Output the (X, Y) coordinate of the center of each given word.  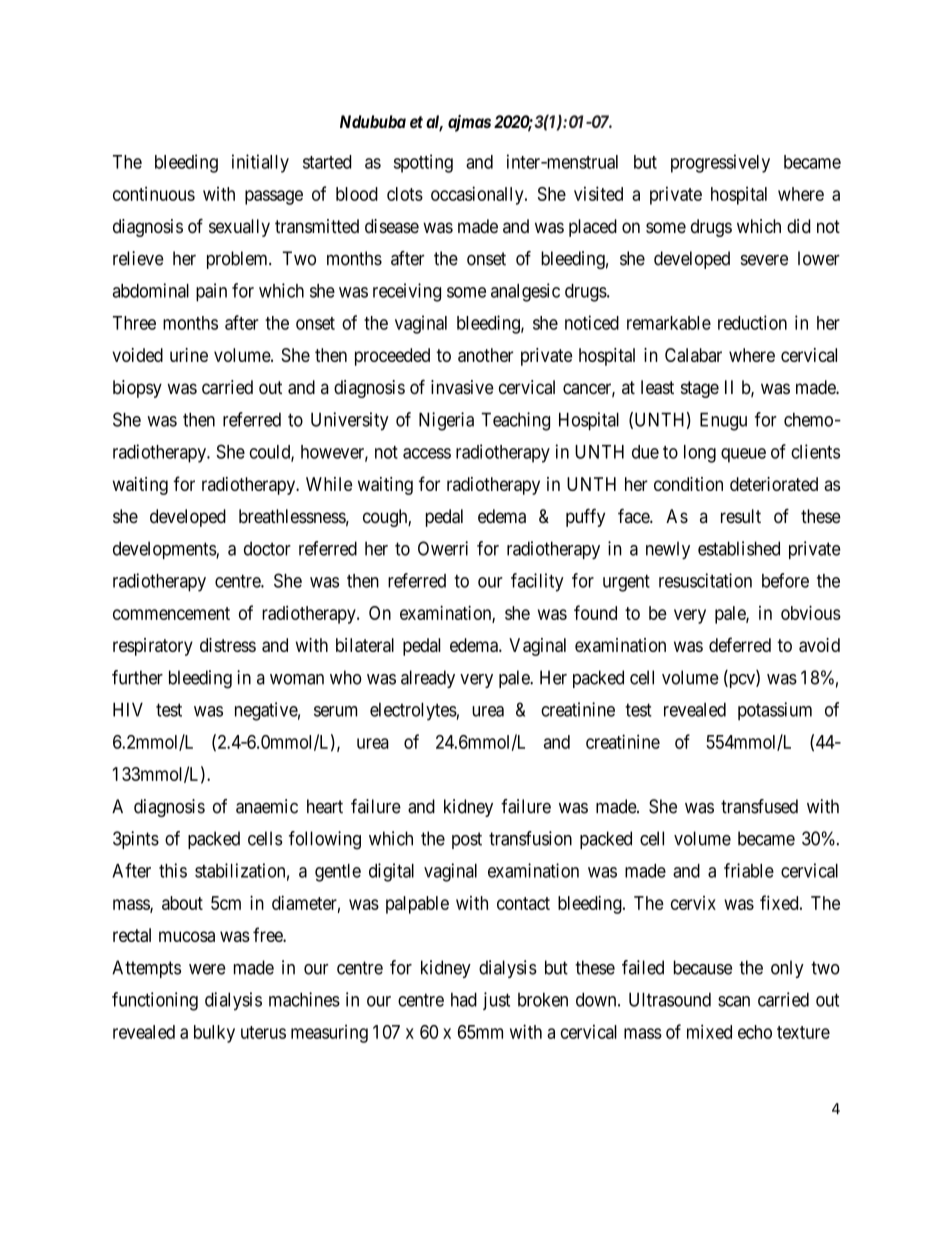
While (329, 484)
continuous (154, 193)
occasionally (478, 195)
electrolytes (413, 711)
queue (743, 455)
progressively (720, 163)
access (427, 453)
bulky (214, 1034)
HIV (128, 709)
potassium (775, 711)
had (464, 999)
